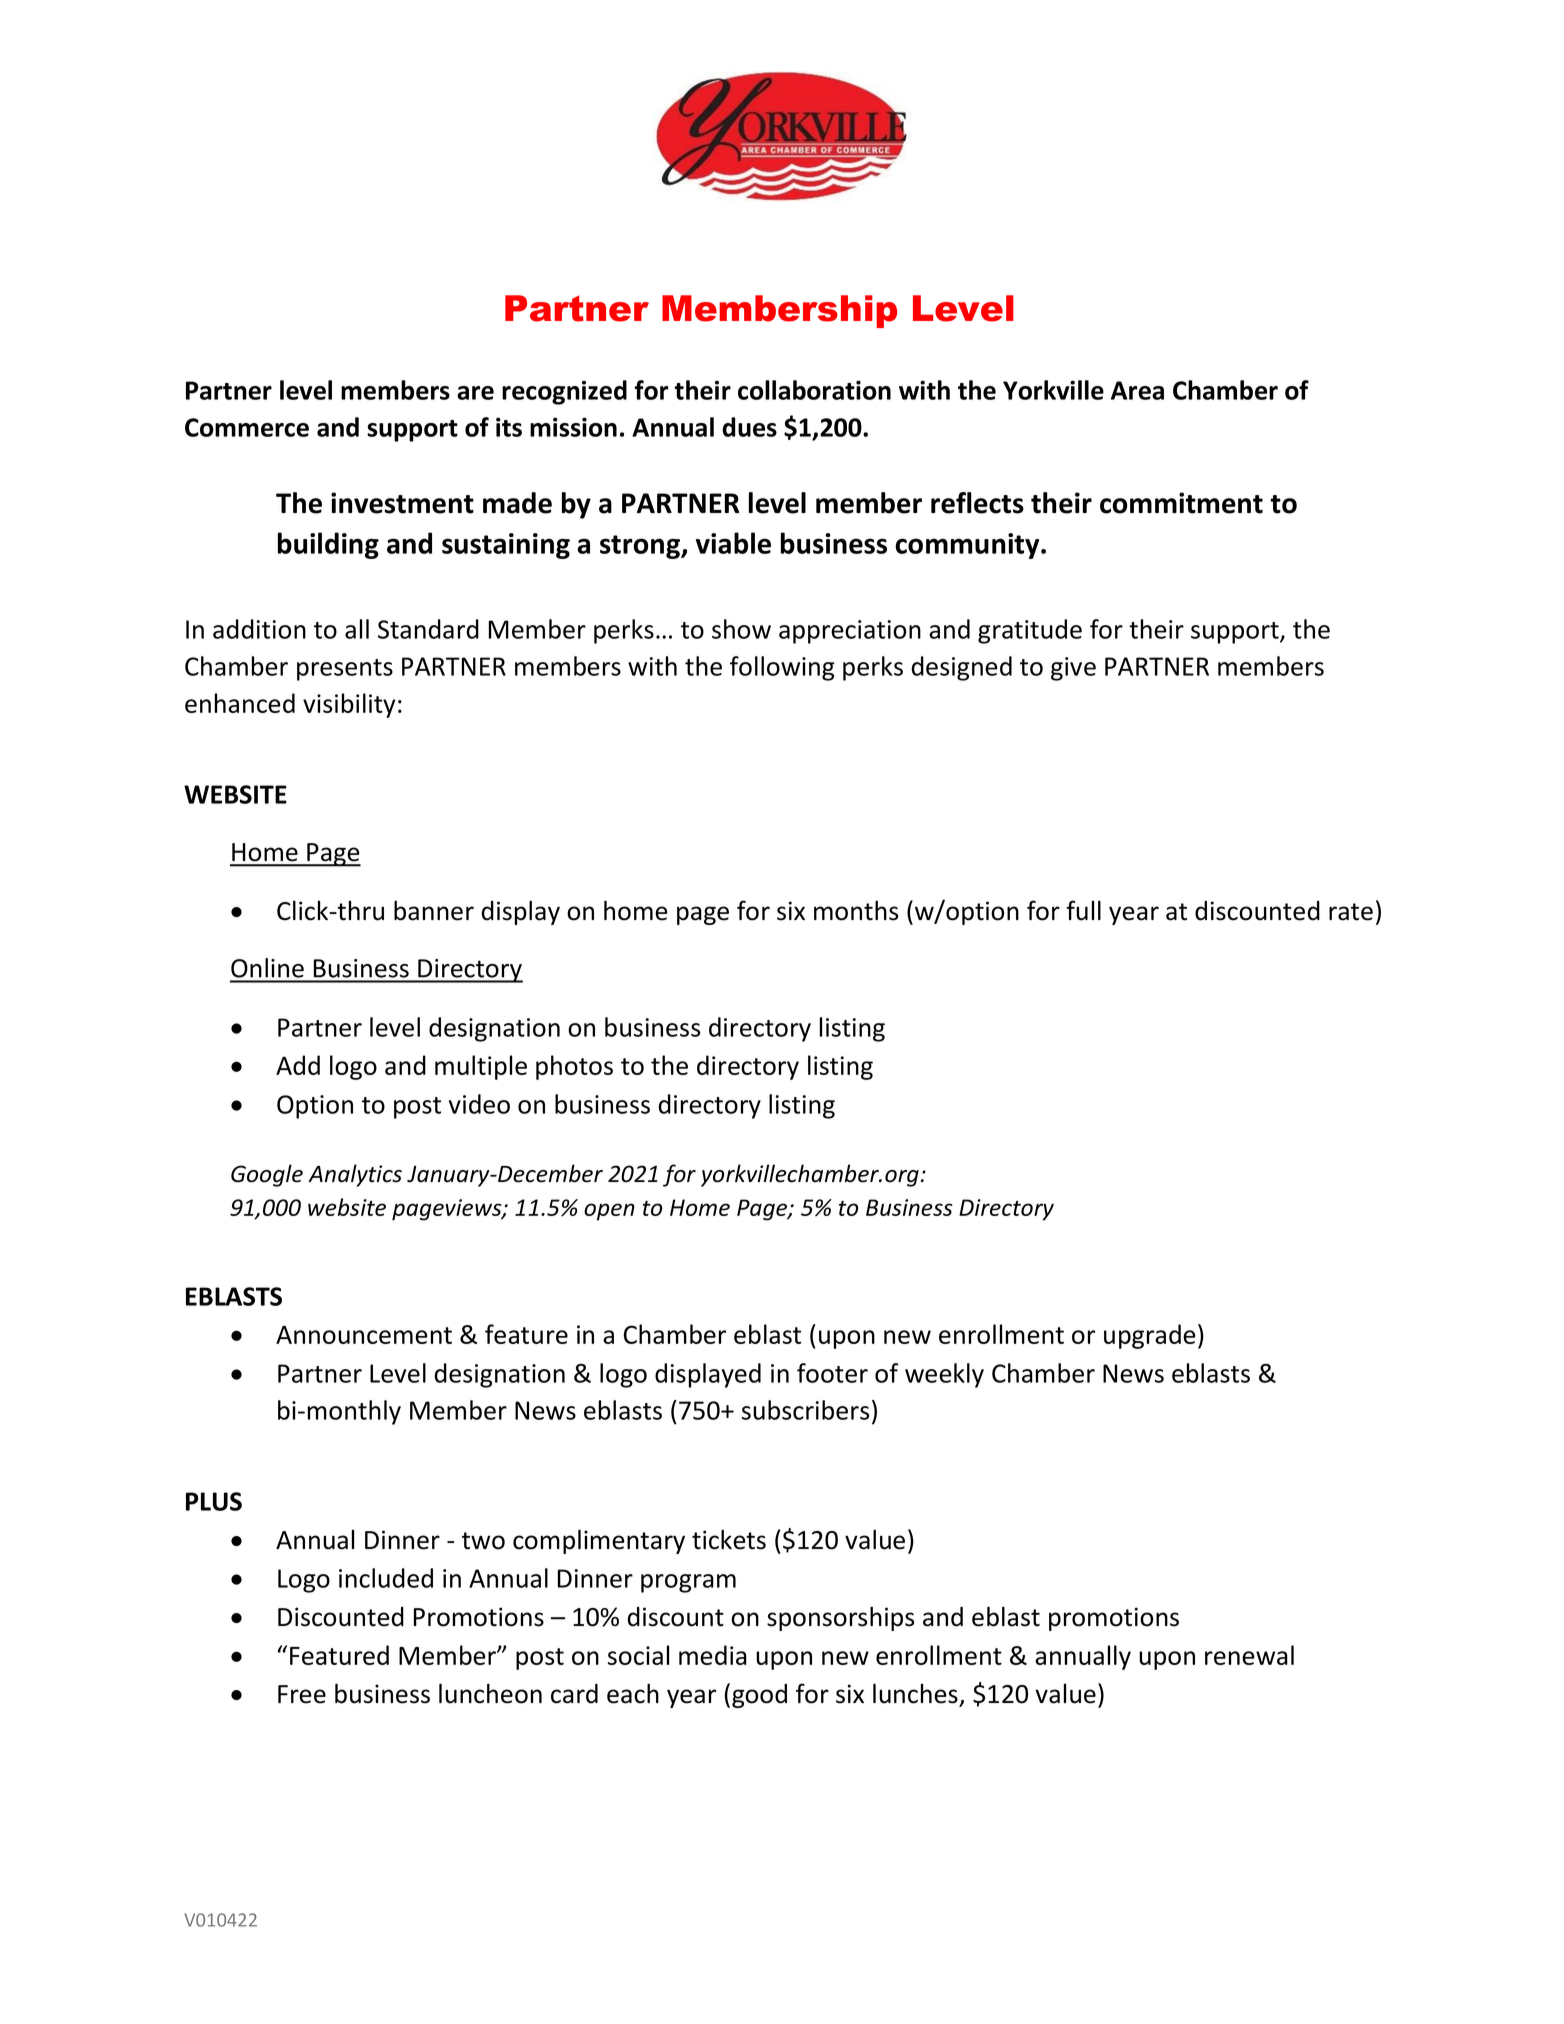 The width and height of the screenshot is (1564, 2024). What do you see at coordinates (1150, 1336) in the screenshot?
I see `upgrade` at bounding box center [1150, 1336].
